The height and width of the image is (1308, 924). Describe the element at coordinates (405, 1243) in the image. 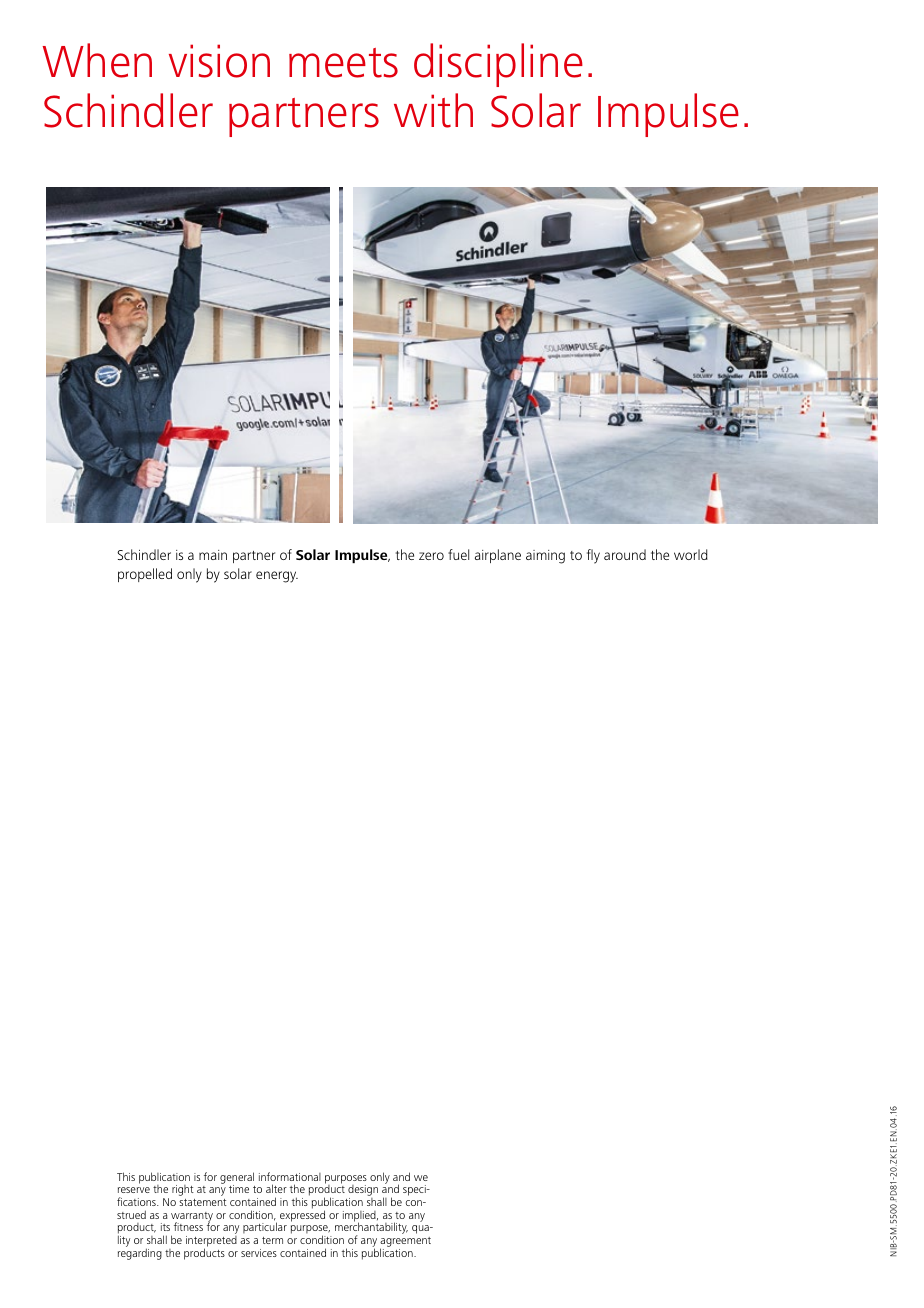

I see `agreement` at that location.
